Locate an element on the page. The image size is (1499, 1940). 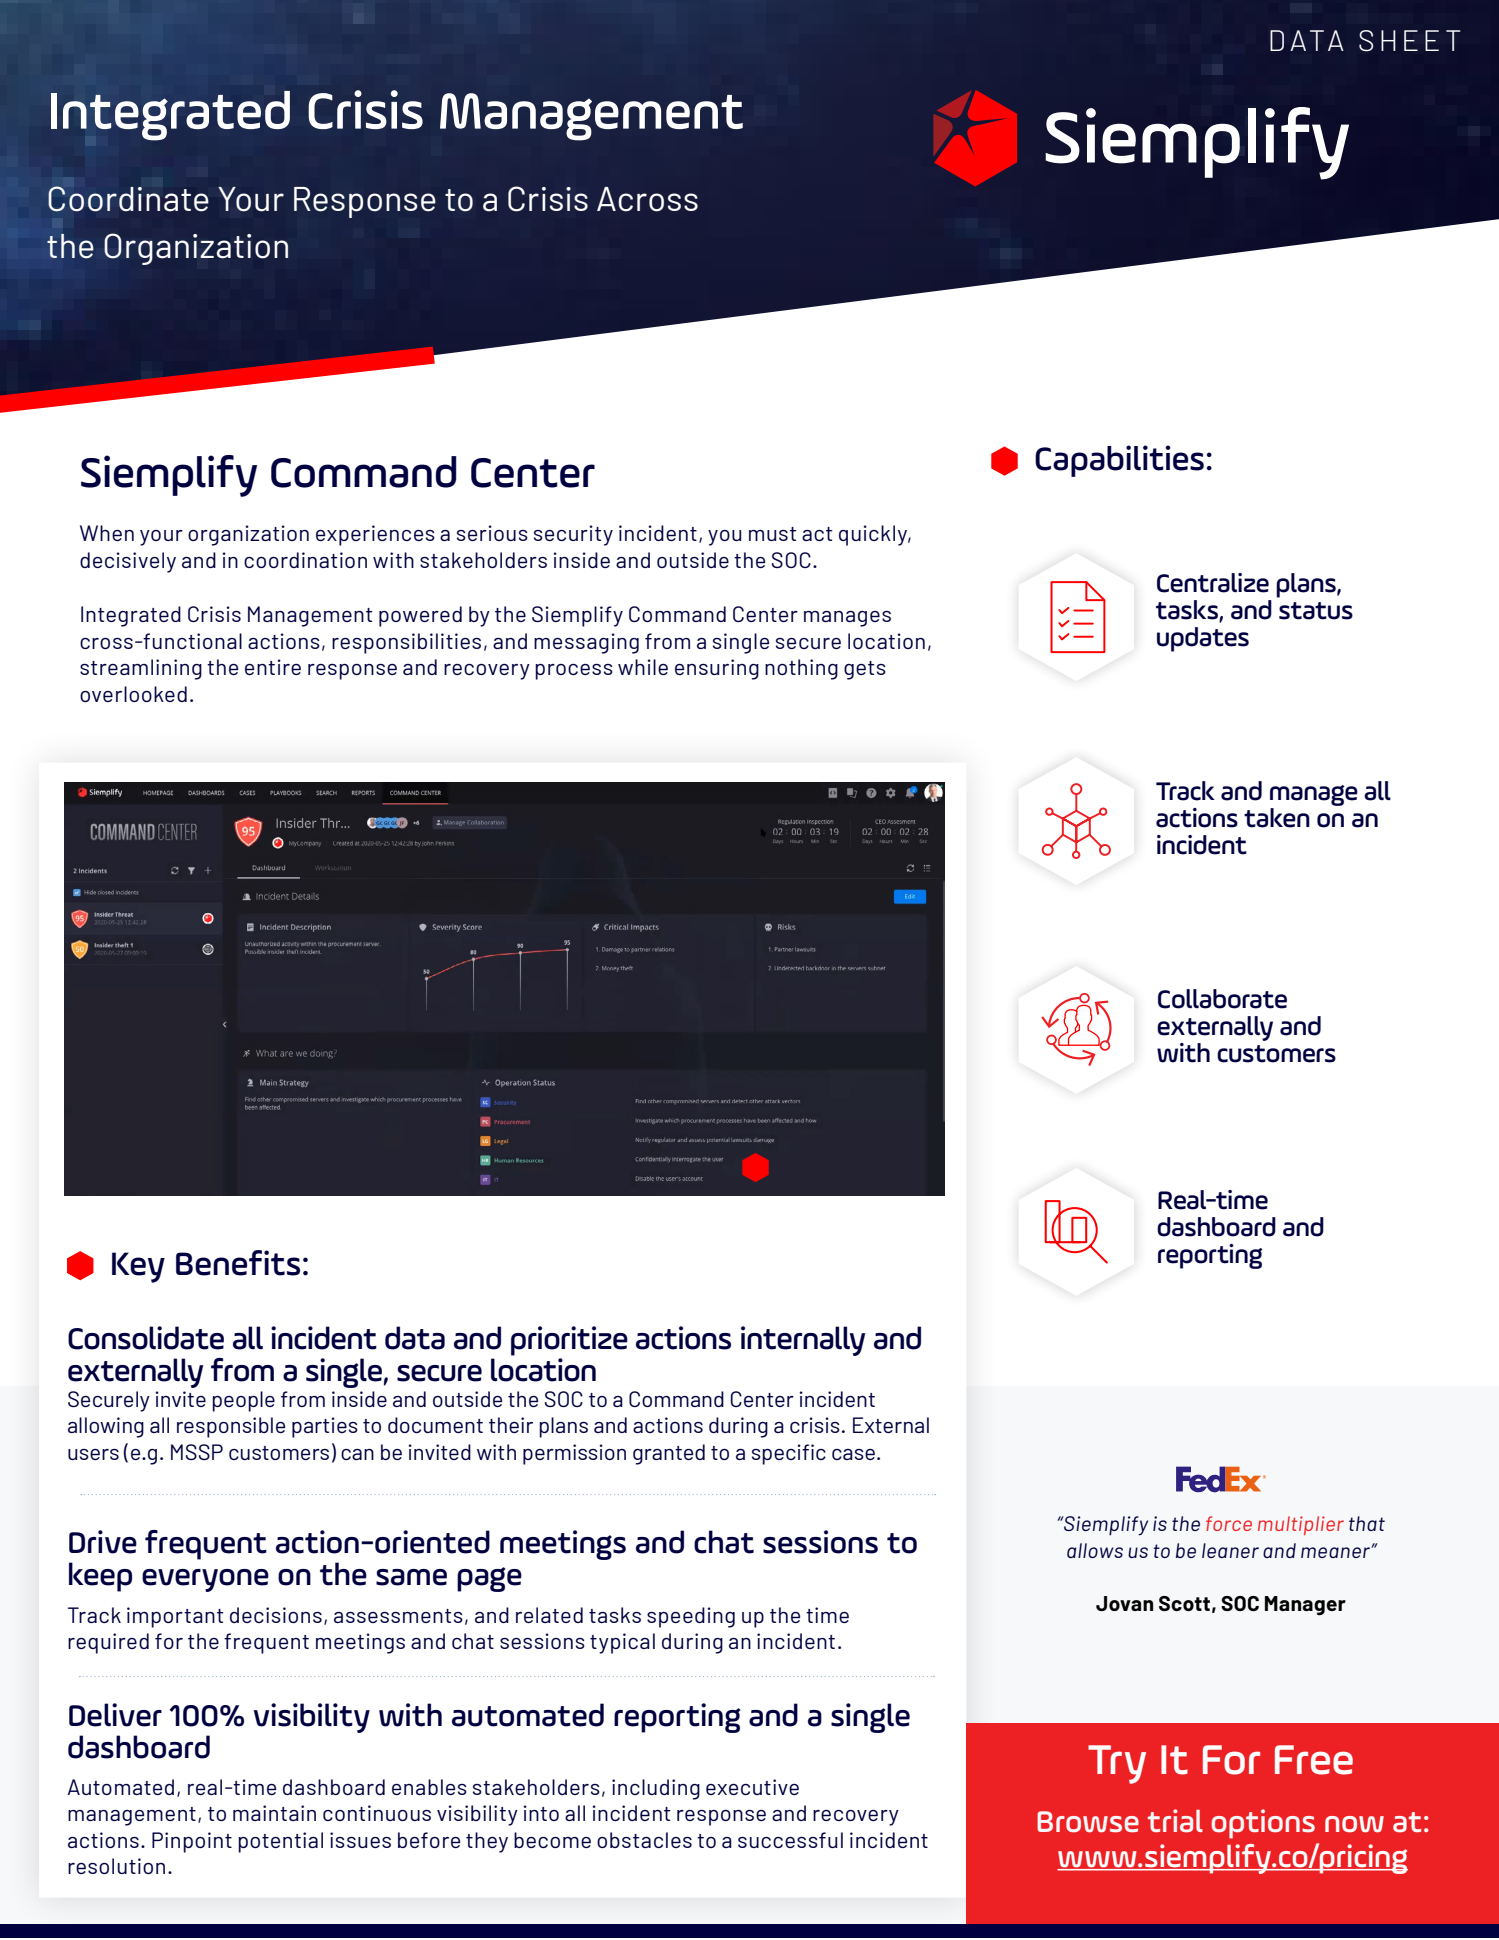
must is located at coordinates (772, 534).
